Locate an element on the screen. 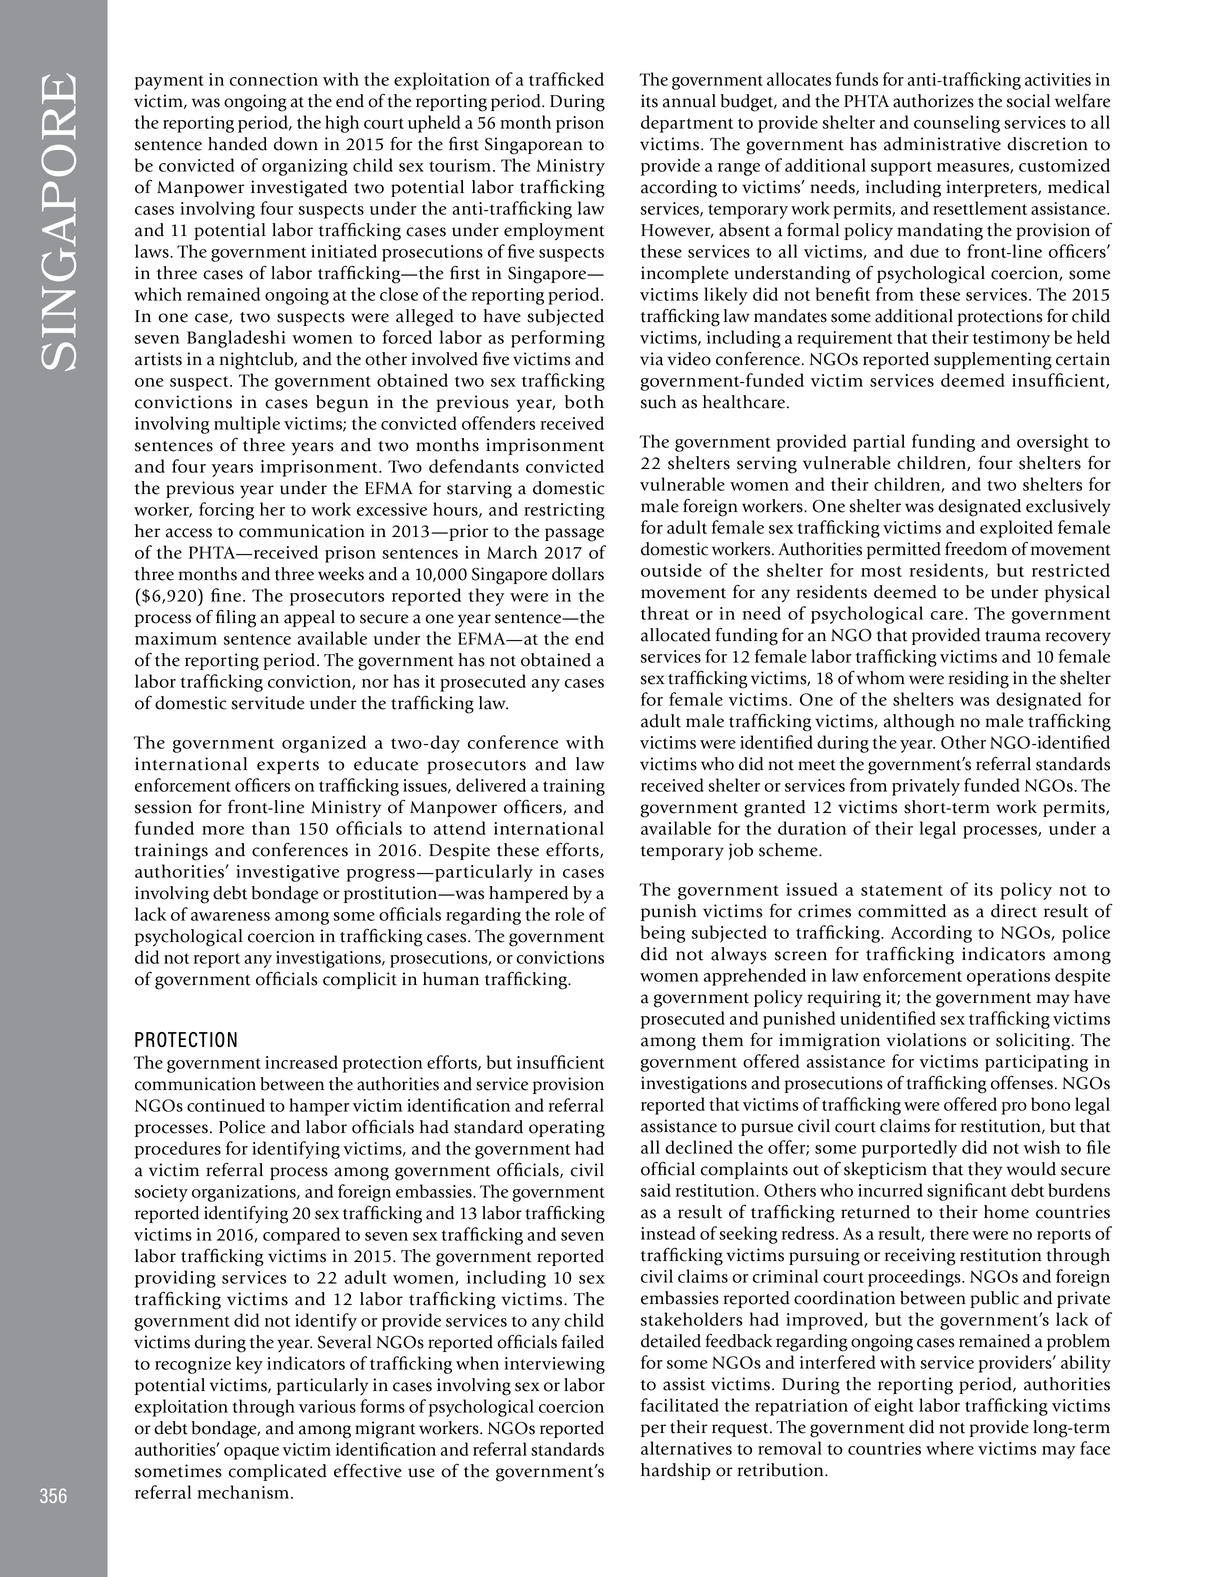  where is located at coordinates (950, 1448).
